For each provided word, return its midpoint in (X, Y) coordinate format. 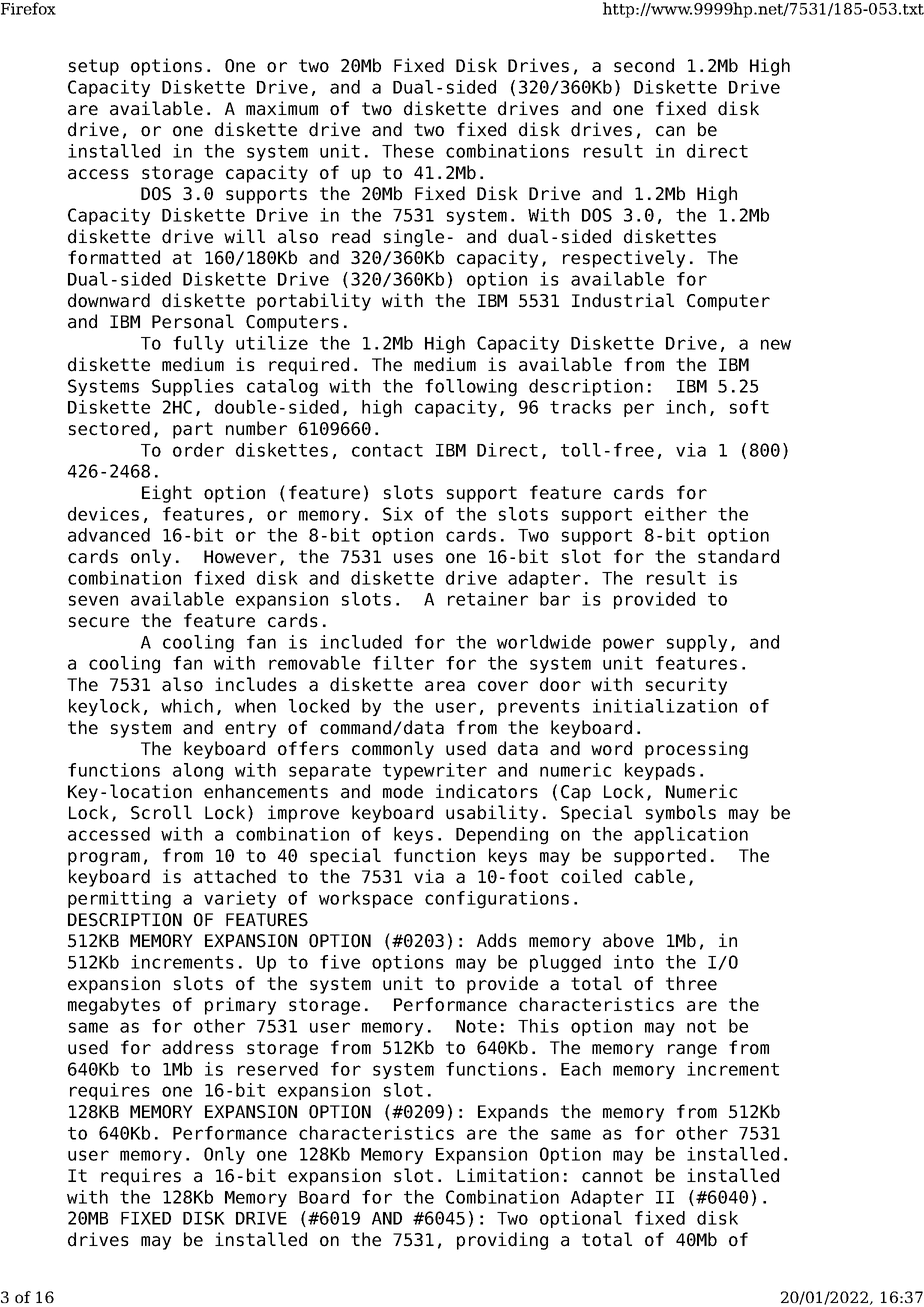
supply (697, 643)
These (408, 151)
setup (94, 67)
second (644, 65)
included (361, 642)
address (198, 1047)
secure (99, 622)
